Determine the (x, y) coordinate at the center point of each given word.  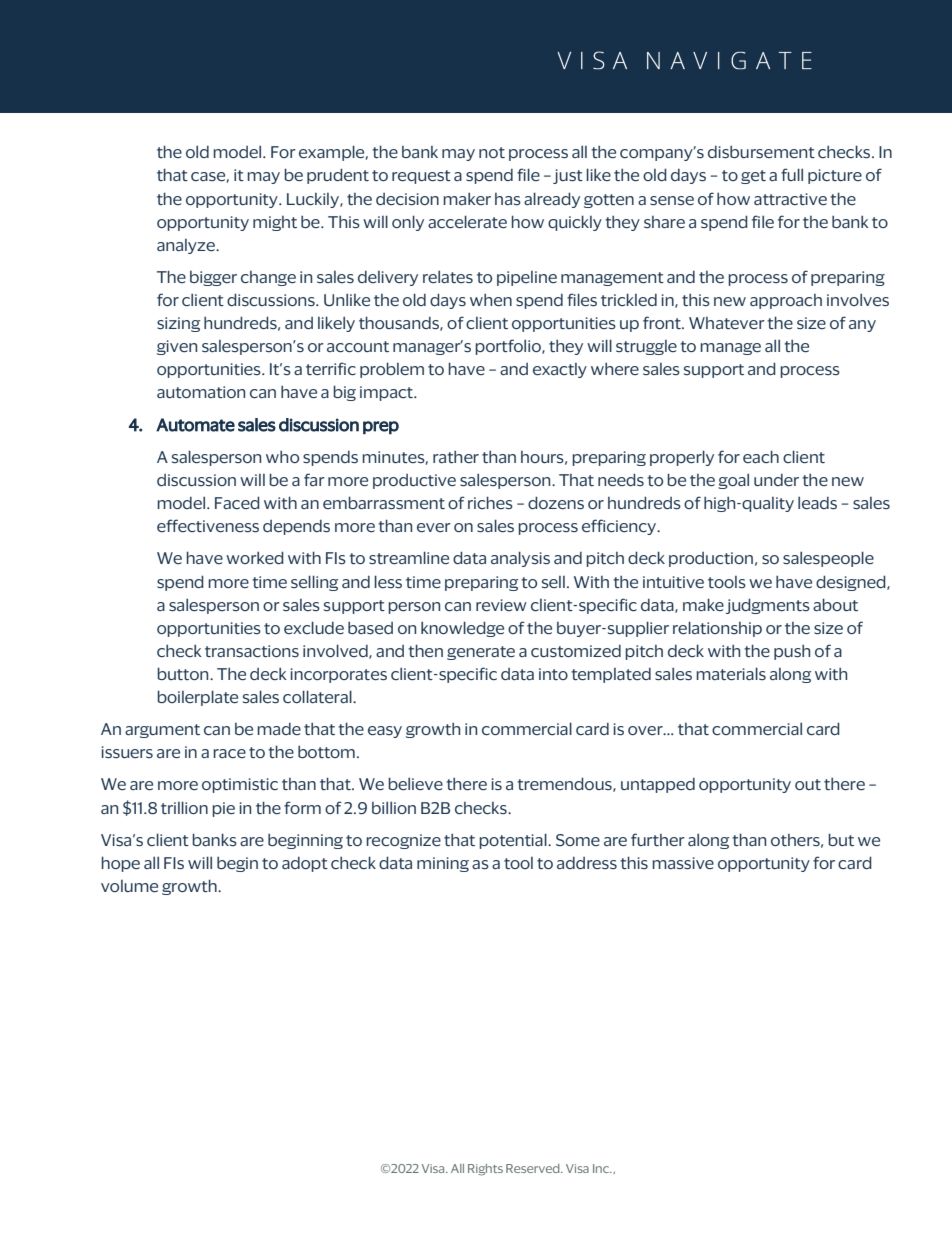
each (761, 456)
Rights (485, 1170)
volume (129, 886)
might (275, 223)
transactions (252, 651)
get (753, 177)
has (508, 199)
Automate (195, 425)
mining (443, 864)
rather (456, 456)
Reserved (534, 1168)
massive (683, 863)
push (792, 652)
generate (481, 653)
